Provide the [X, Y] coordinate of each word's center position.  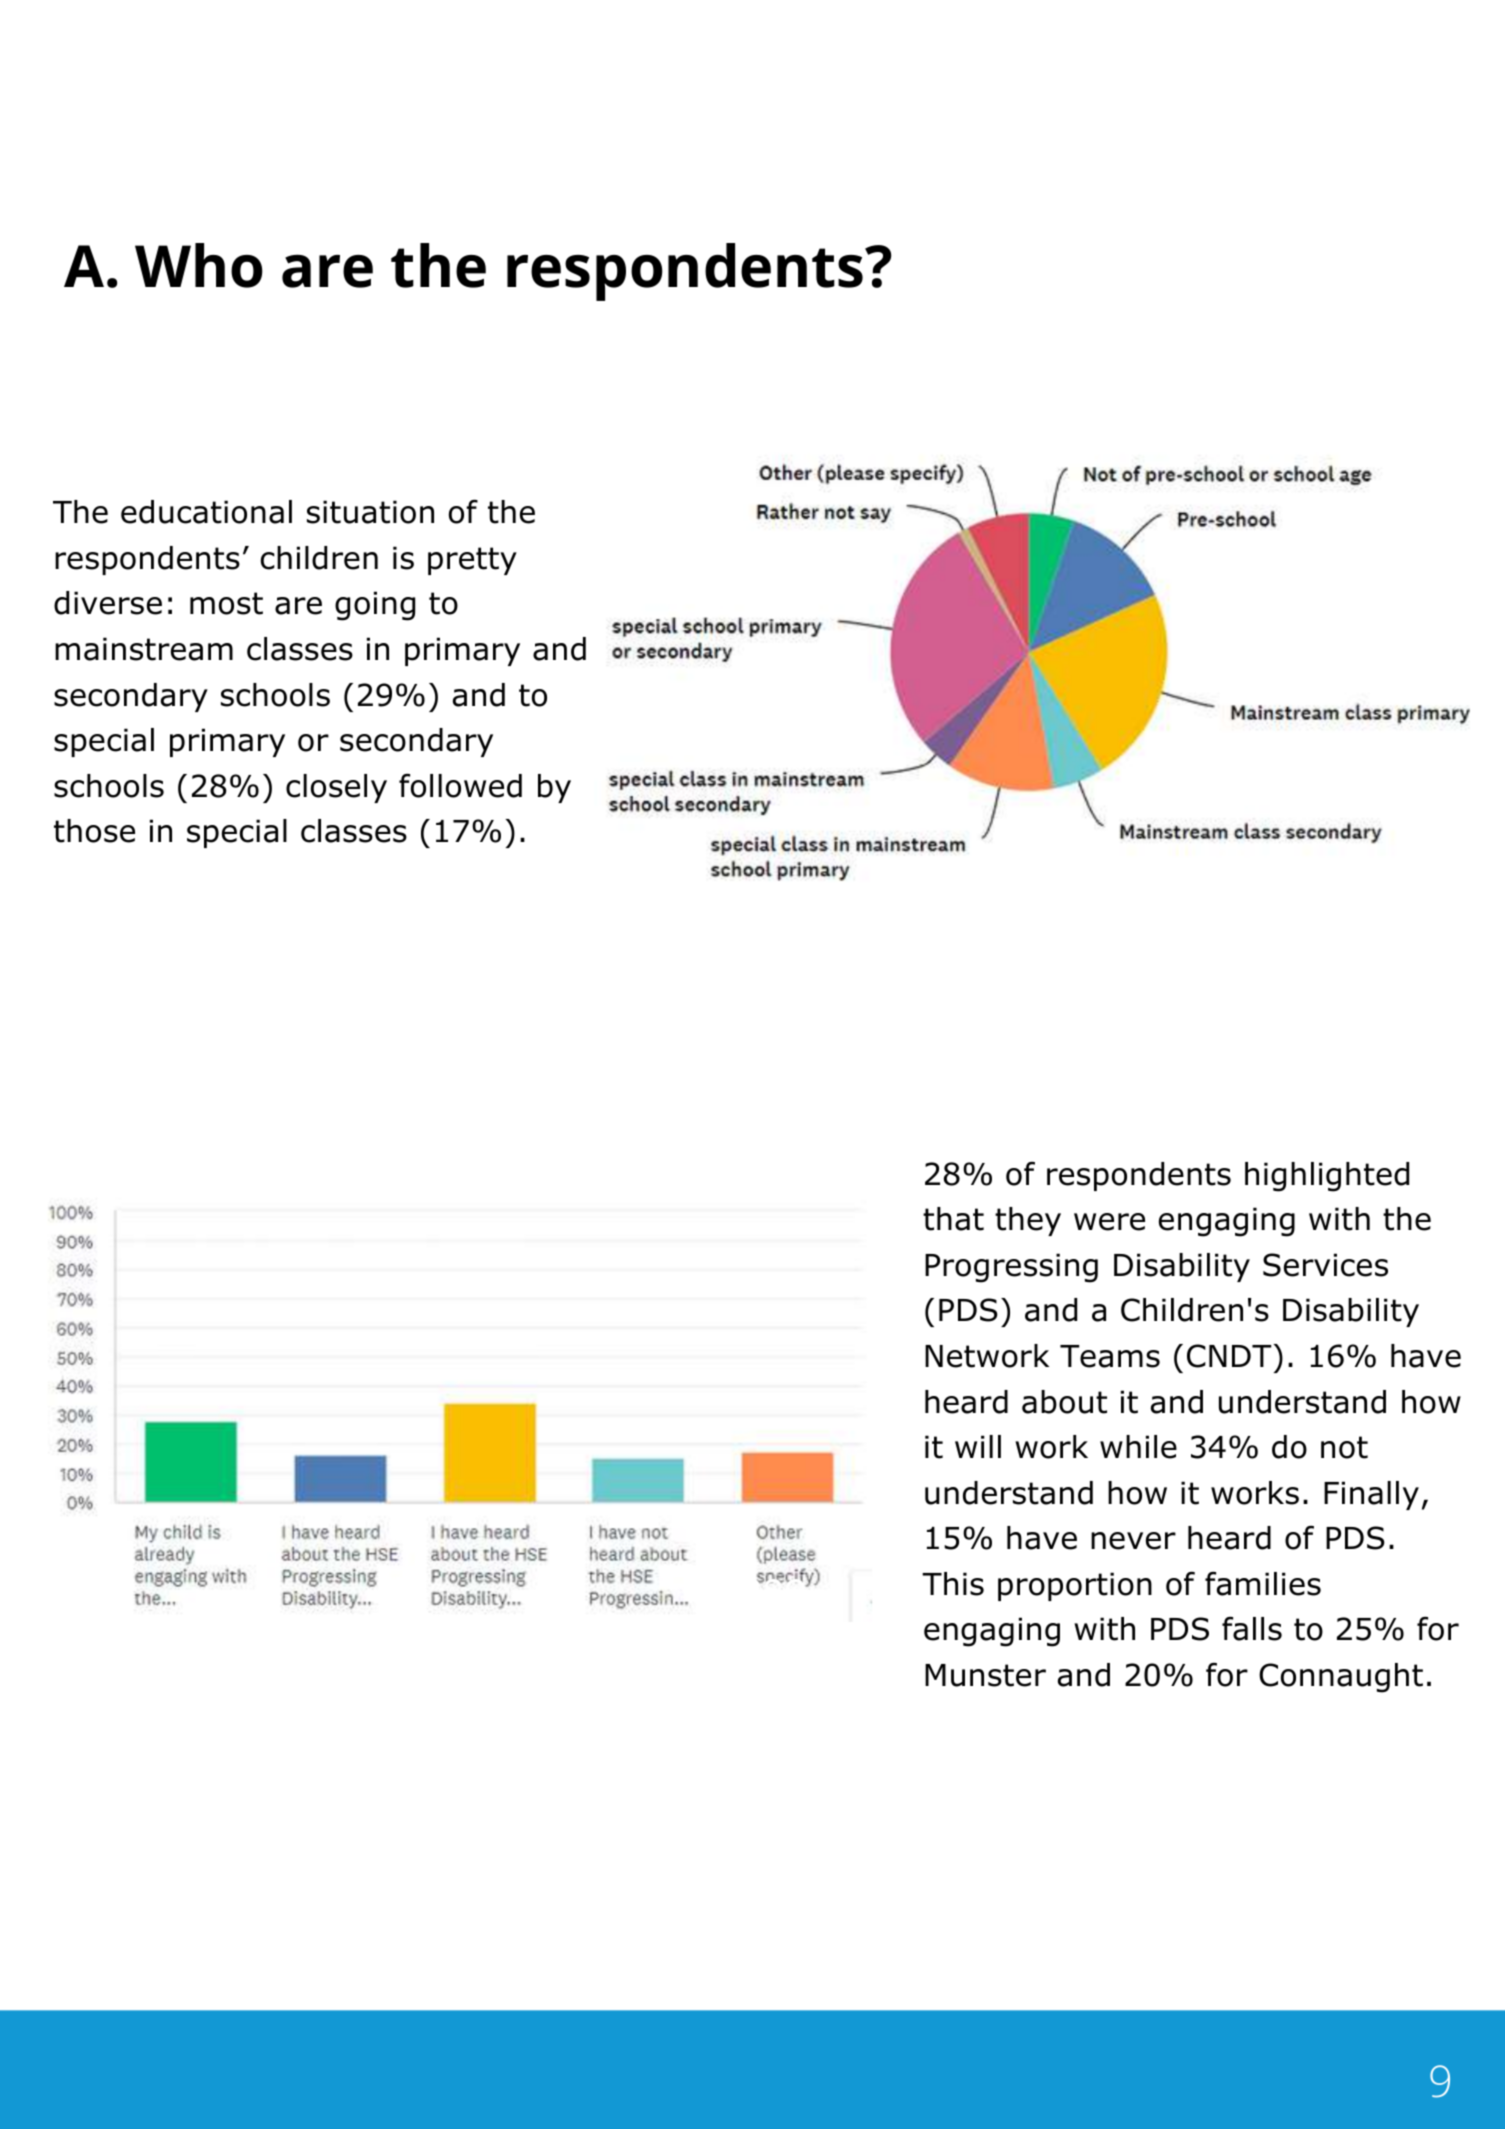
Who [199, 265]
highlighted [1327, 1177]
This [953, 1584]
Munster [985, 1675]
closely [336, 788]
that [953, 1219]
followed [460, 785]
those [94, 831]
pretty [472, 561]
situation [370, 512]
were [1109, 1222]
